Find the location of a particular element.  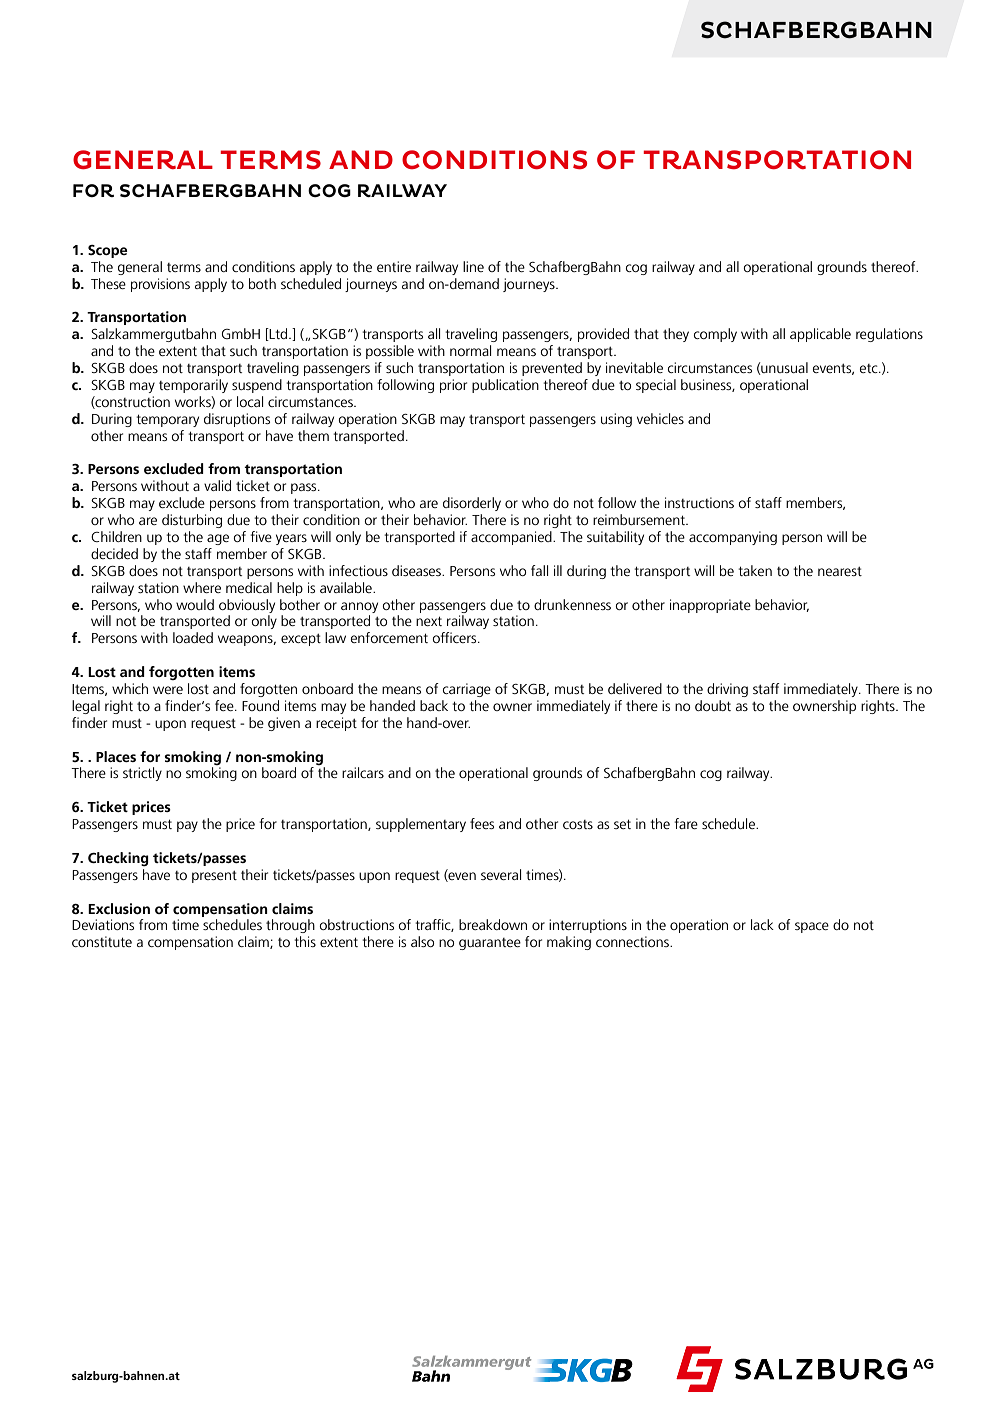

were is located at coordinates (168, 690).
